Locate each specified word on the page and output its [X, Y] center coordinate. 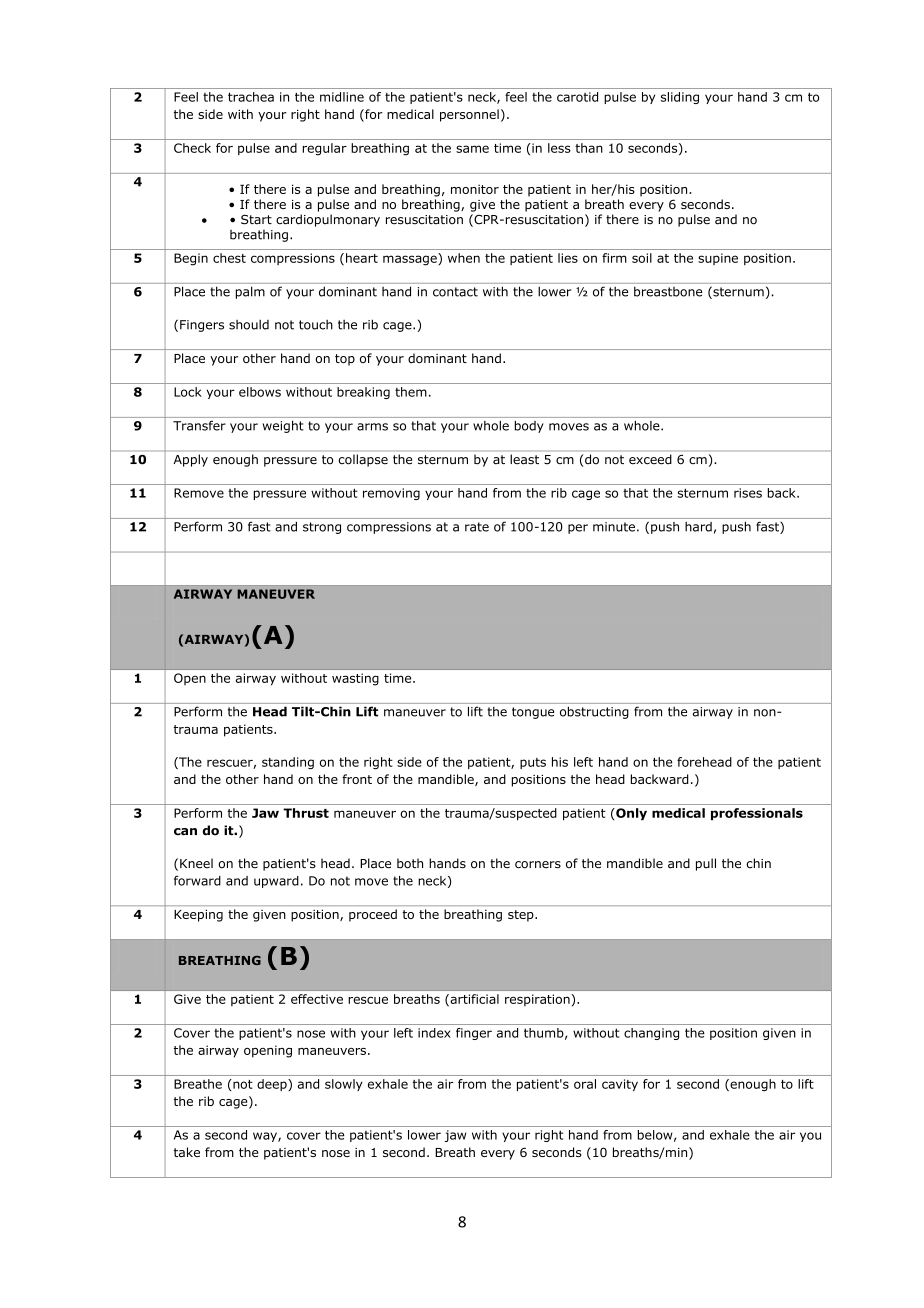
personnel [469, 115]
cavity [620, 1085]
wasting [355, 679]
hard [698, 527]
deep [273, 1085]
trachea [251, 97]
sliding [680, 98]
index [434, 1033]
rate [477, 527]
